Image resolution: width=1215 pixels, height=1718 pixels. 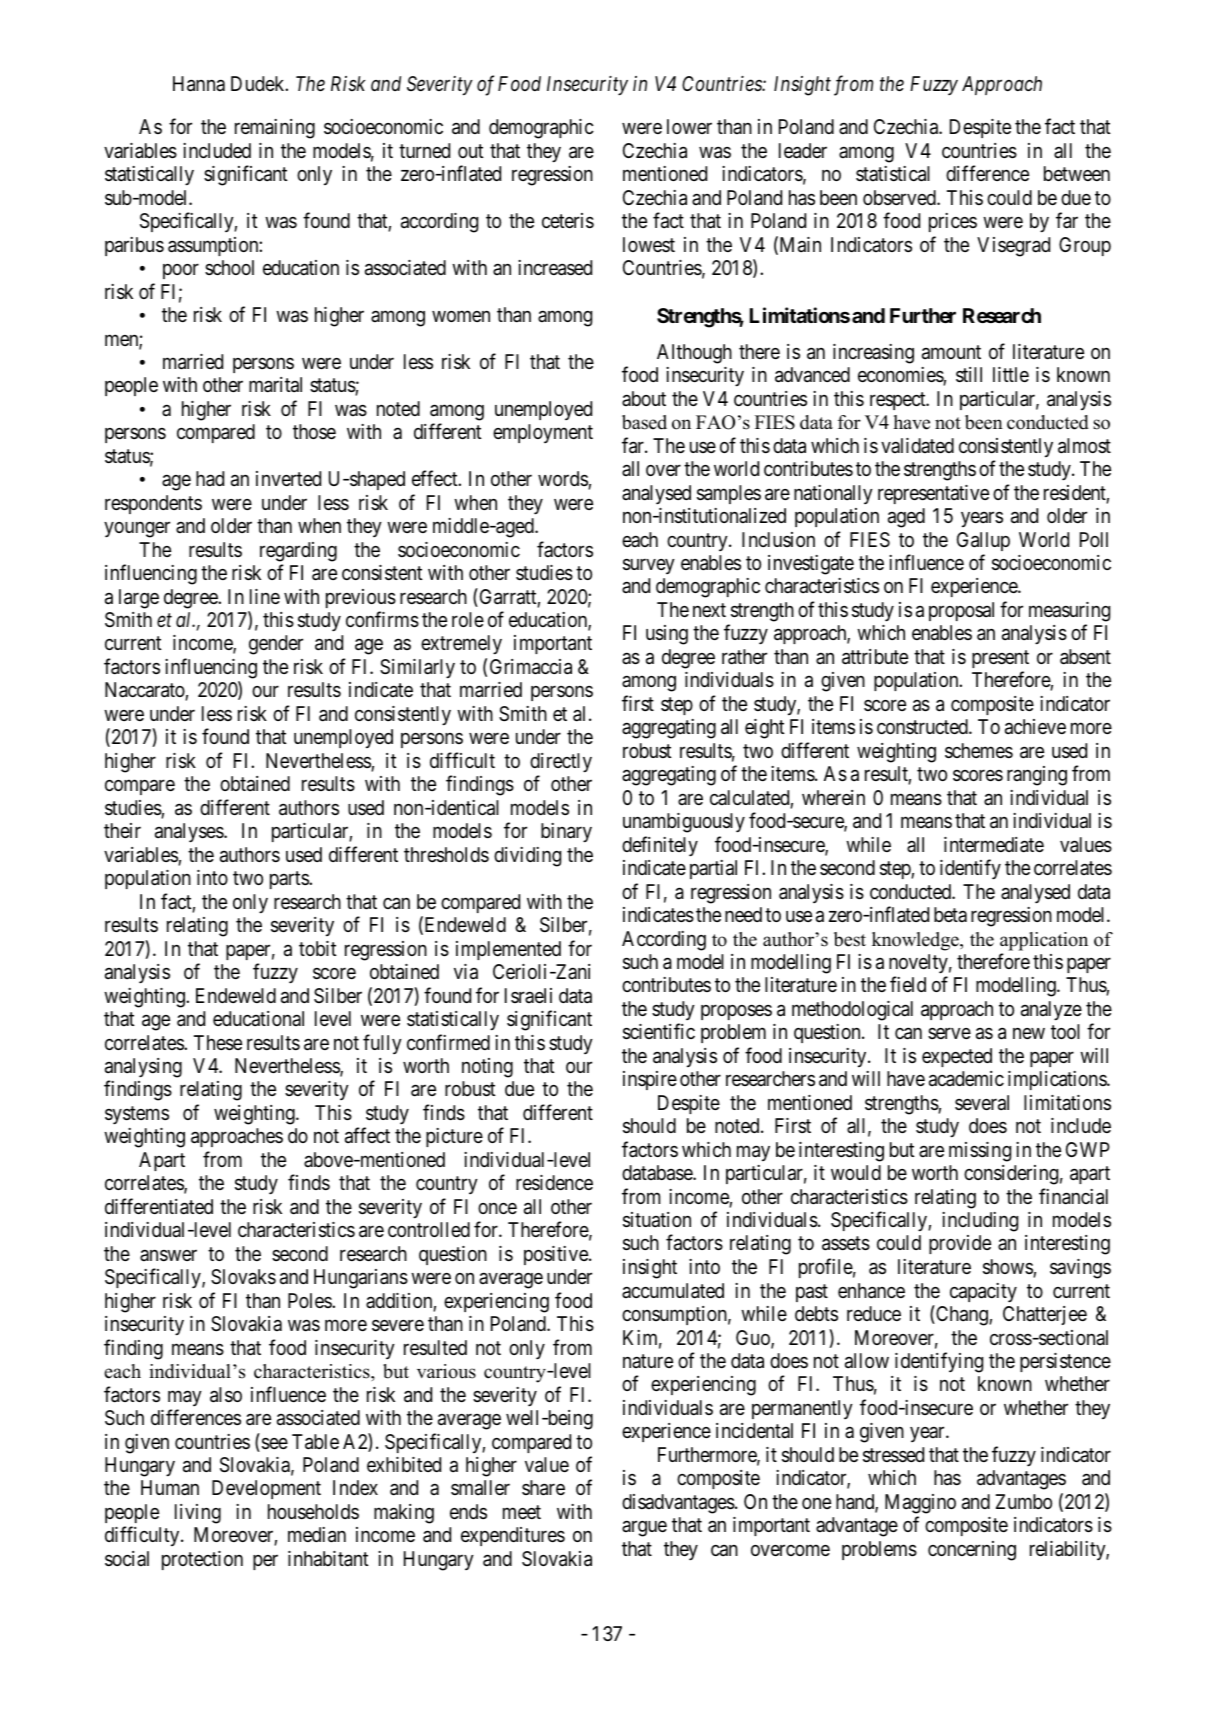 I want to click on between, so click(x=1077, y=173).
